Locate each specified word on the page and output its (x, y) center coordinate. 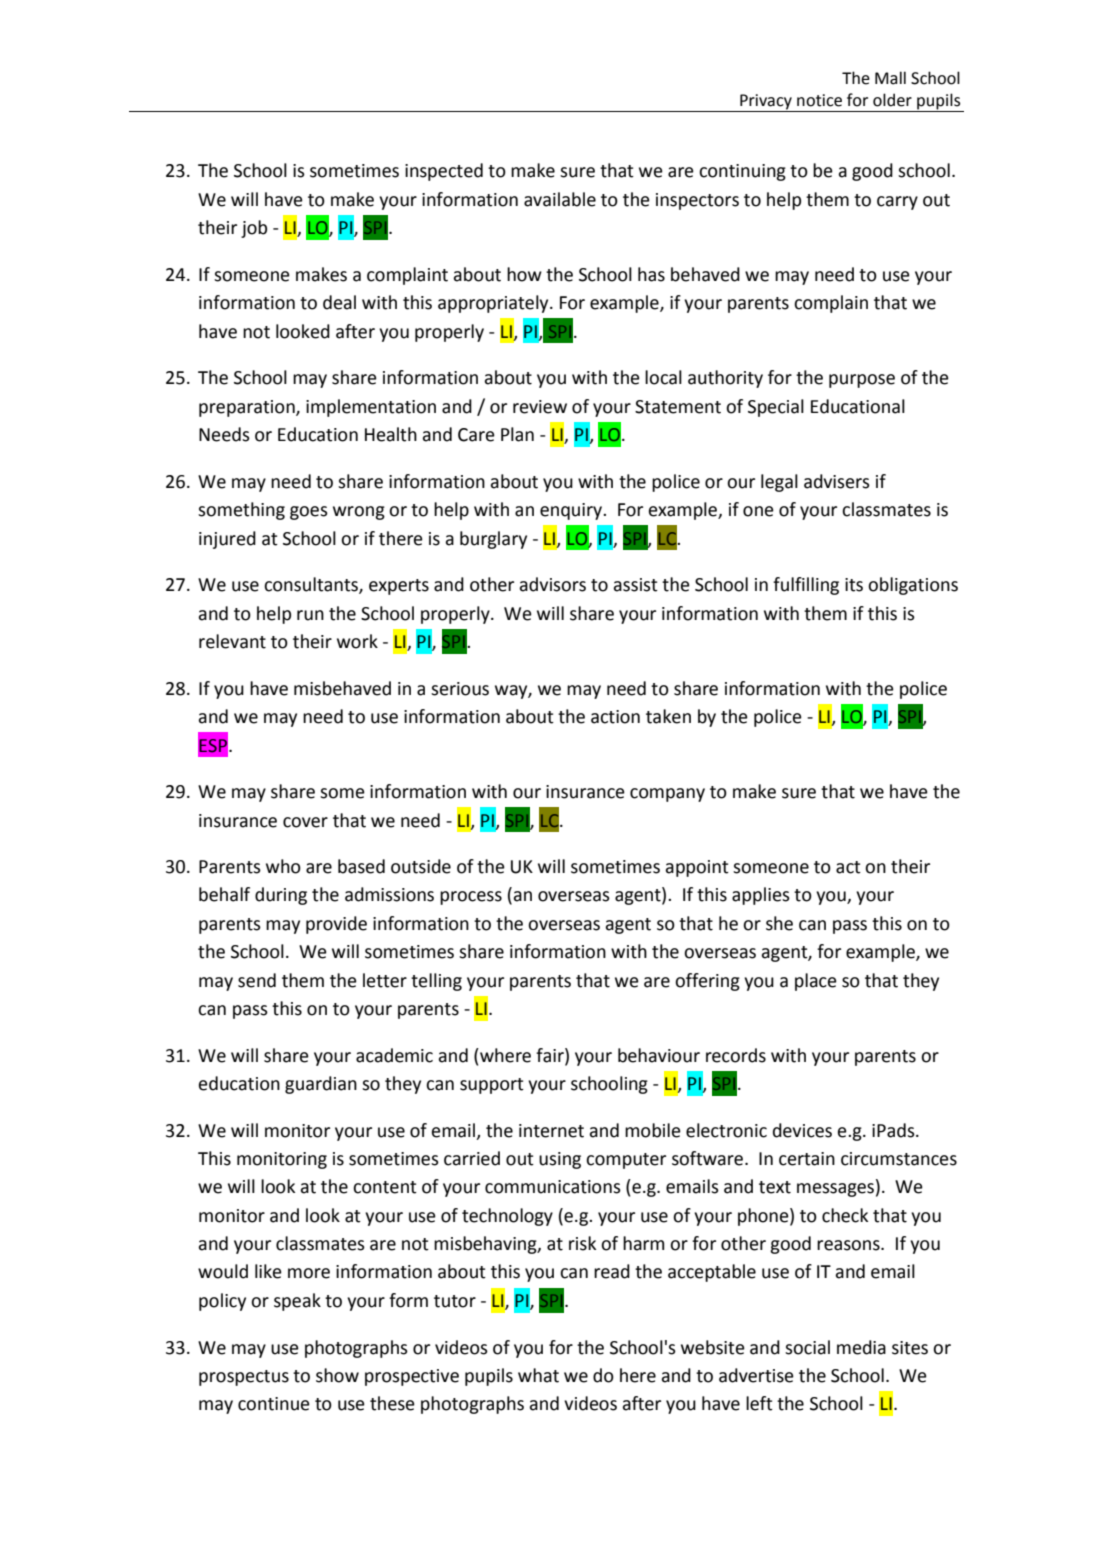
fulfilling (806, 586)
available (560, 199)
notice (819, 100)
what (538, 1375)
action (615, 717)
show (337, 1375)
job (254, 229)
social (807, 1347)
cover (305, 822)
